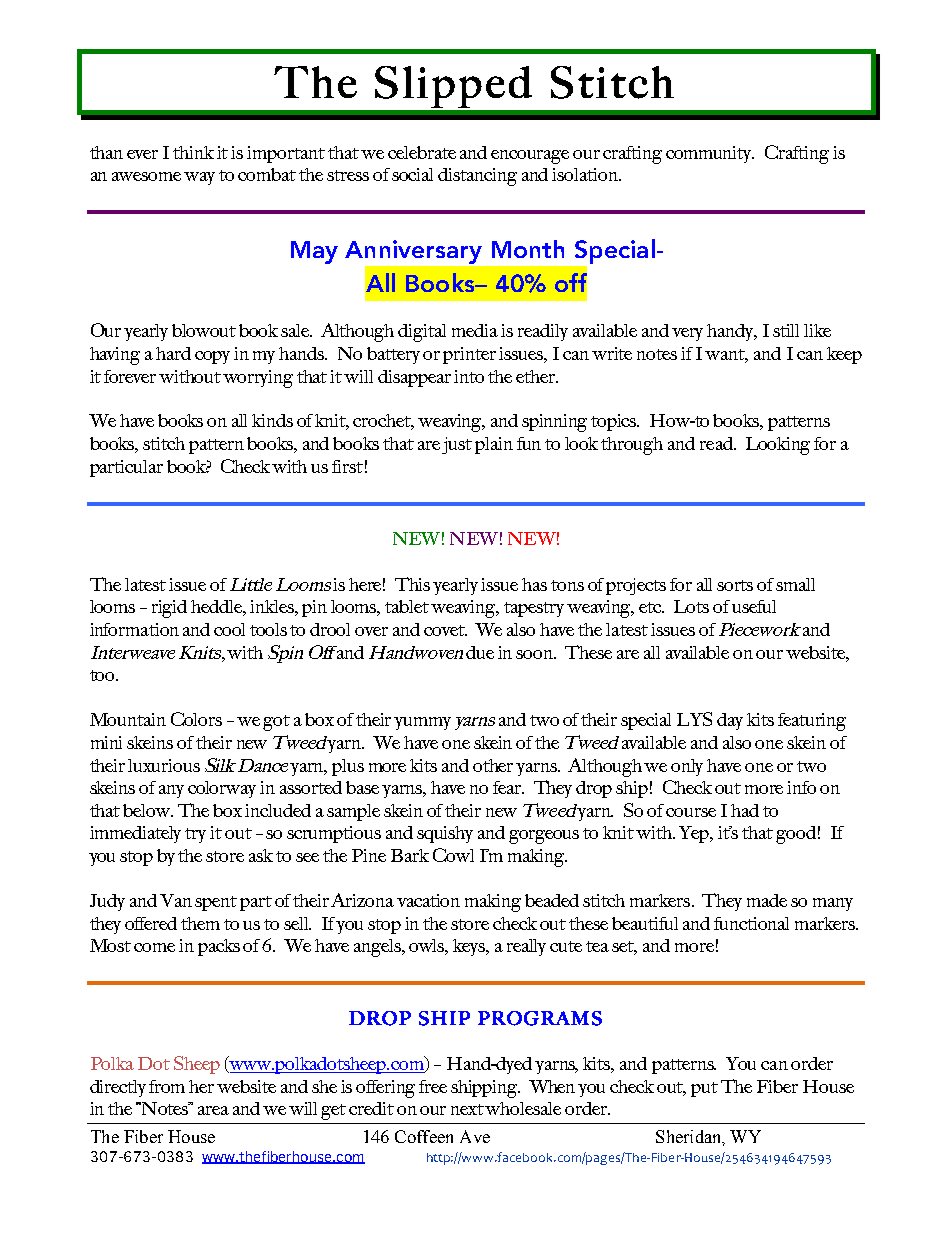  What do you see at coordinates (445, 630) in the screenshot?
I see `covet` at bounding box center [445, 630].
